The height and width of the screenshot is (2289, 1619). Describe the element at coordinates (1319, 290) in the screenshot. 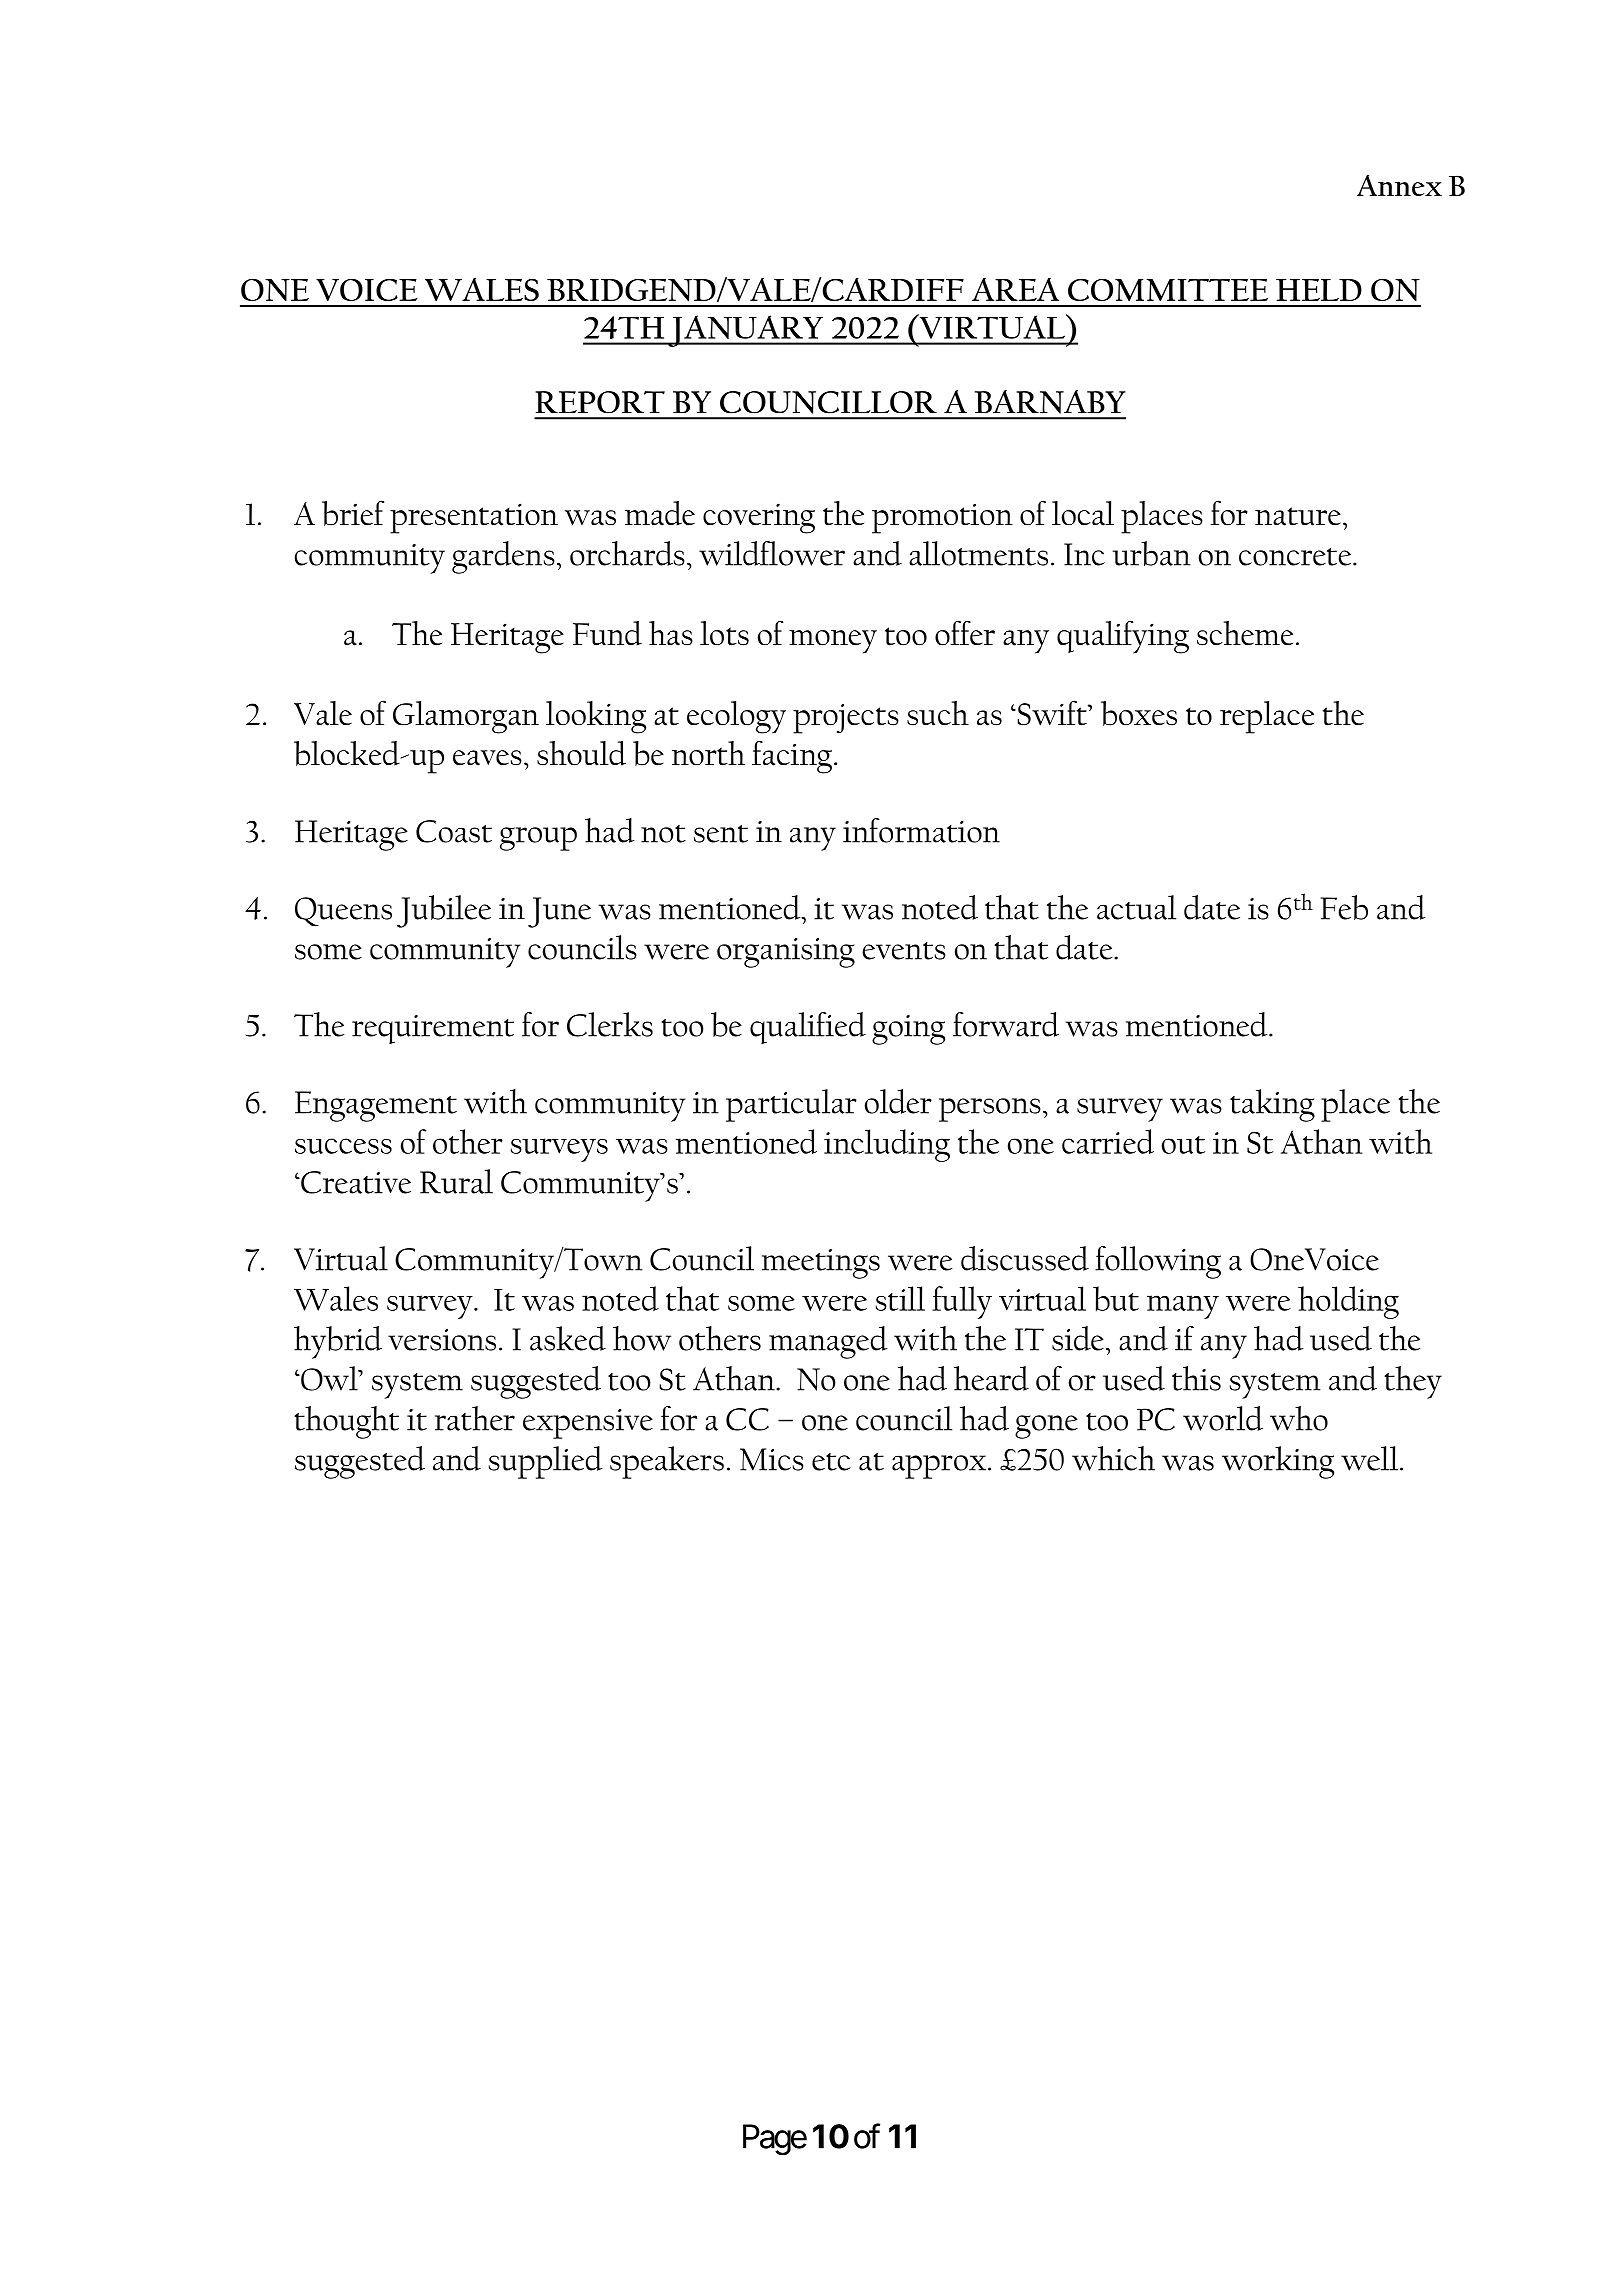

I see `HELD` at that location.
